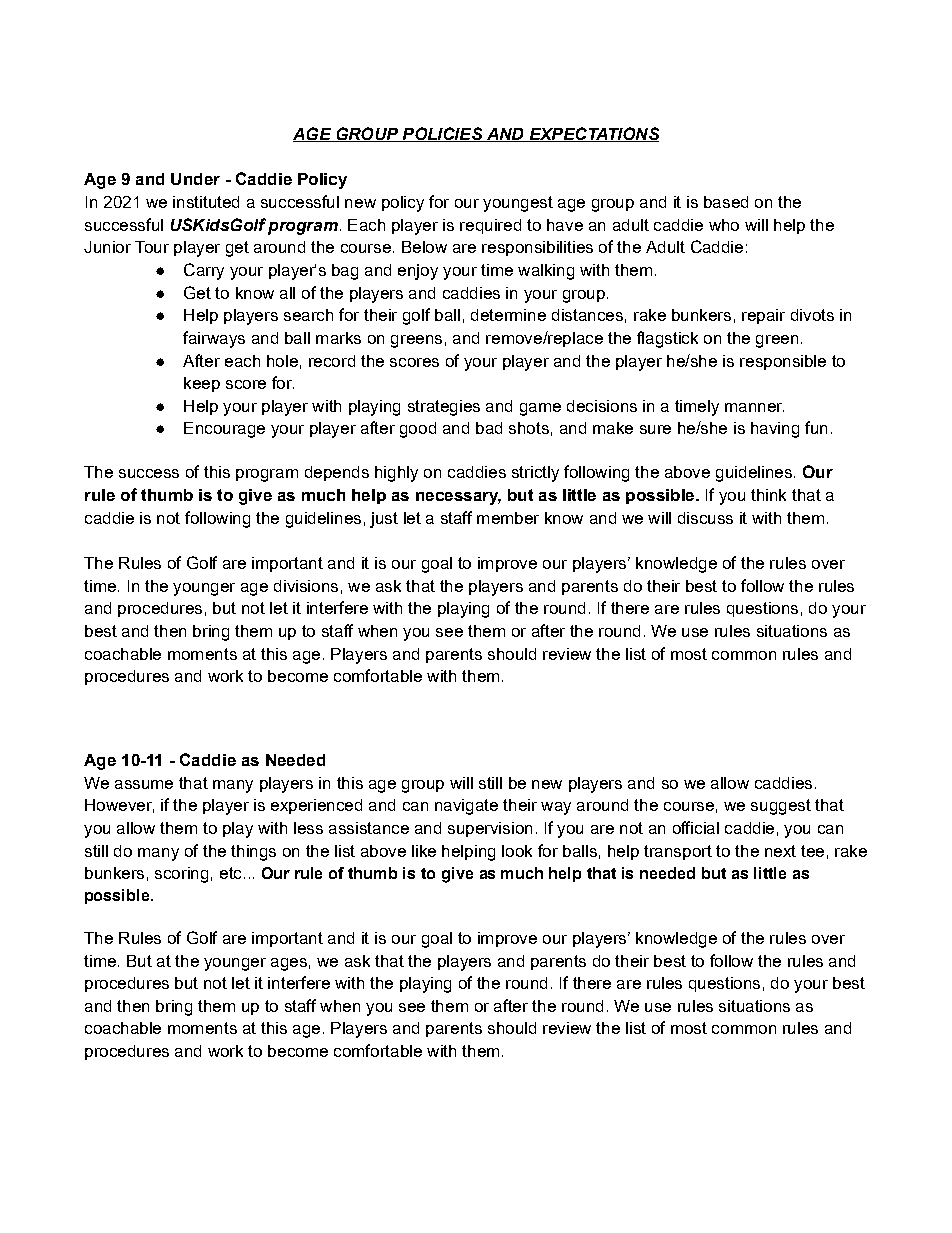 The height and width of the image is (1233, 952). I want to click on assume, so click(144, 784).
